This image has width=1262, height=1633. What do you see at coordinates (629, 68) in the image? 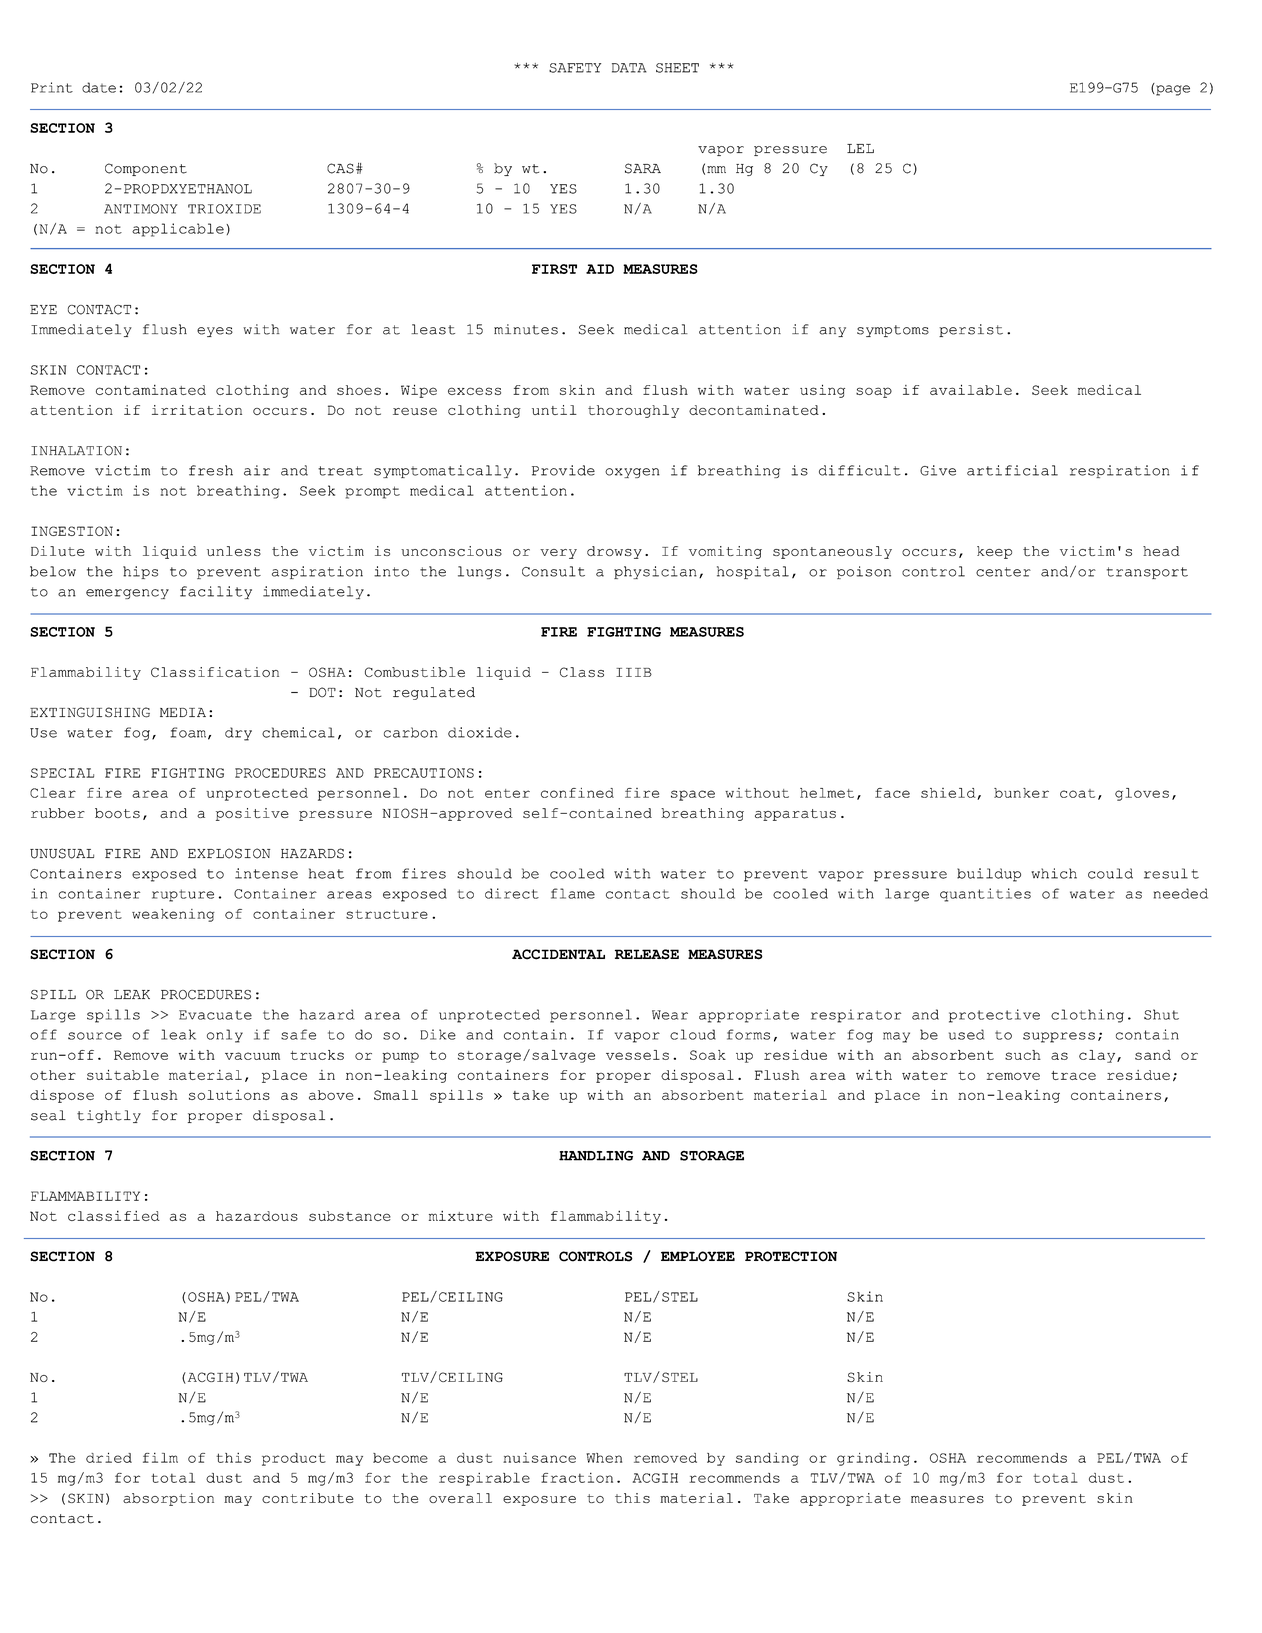
I see `DATA` at bounding box center [629, 68].
